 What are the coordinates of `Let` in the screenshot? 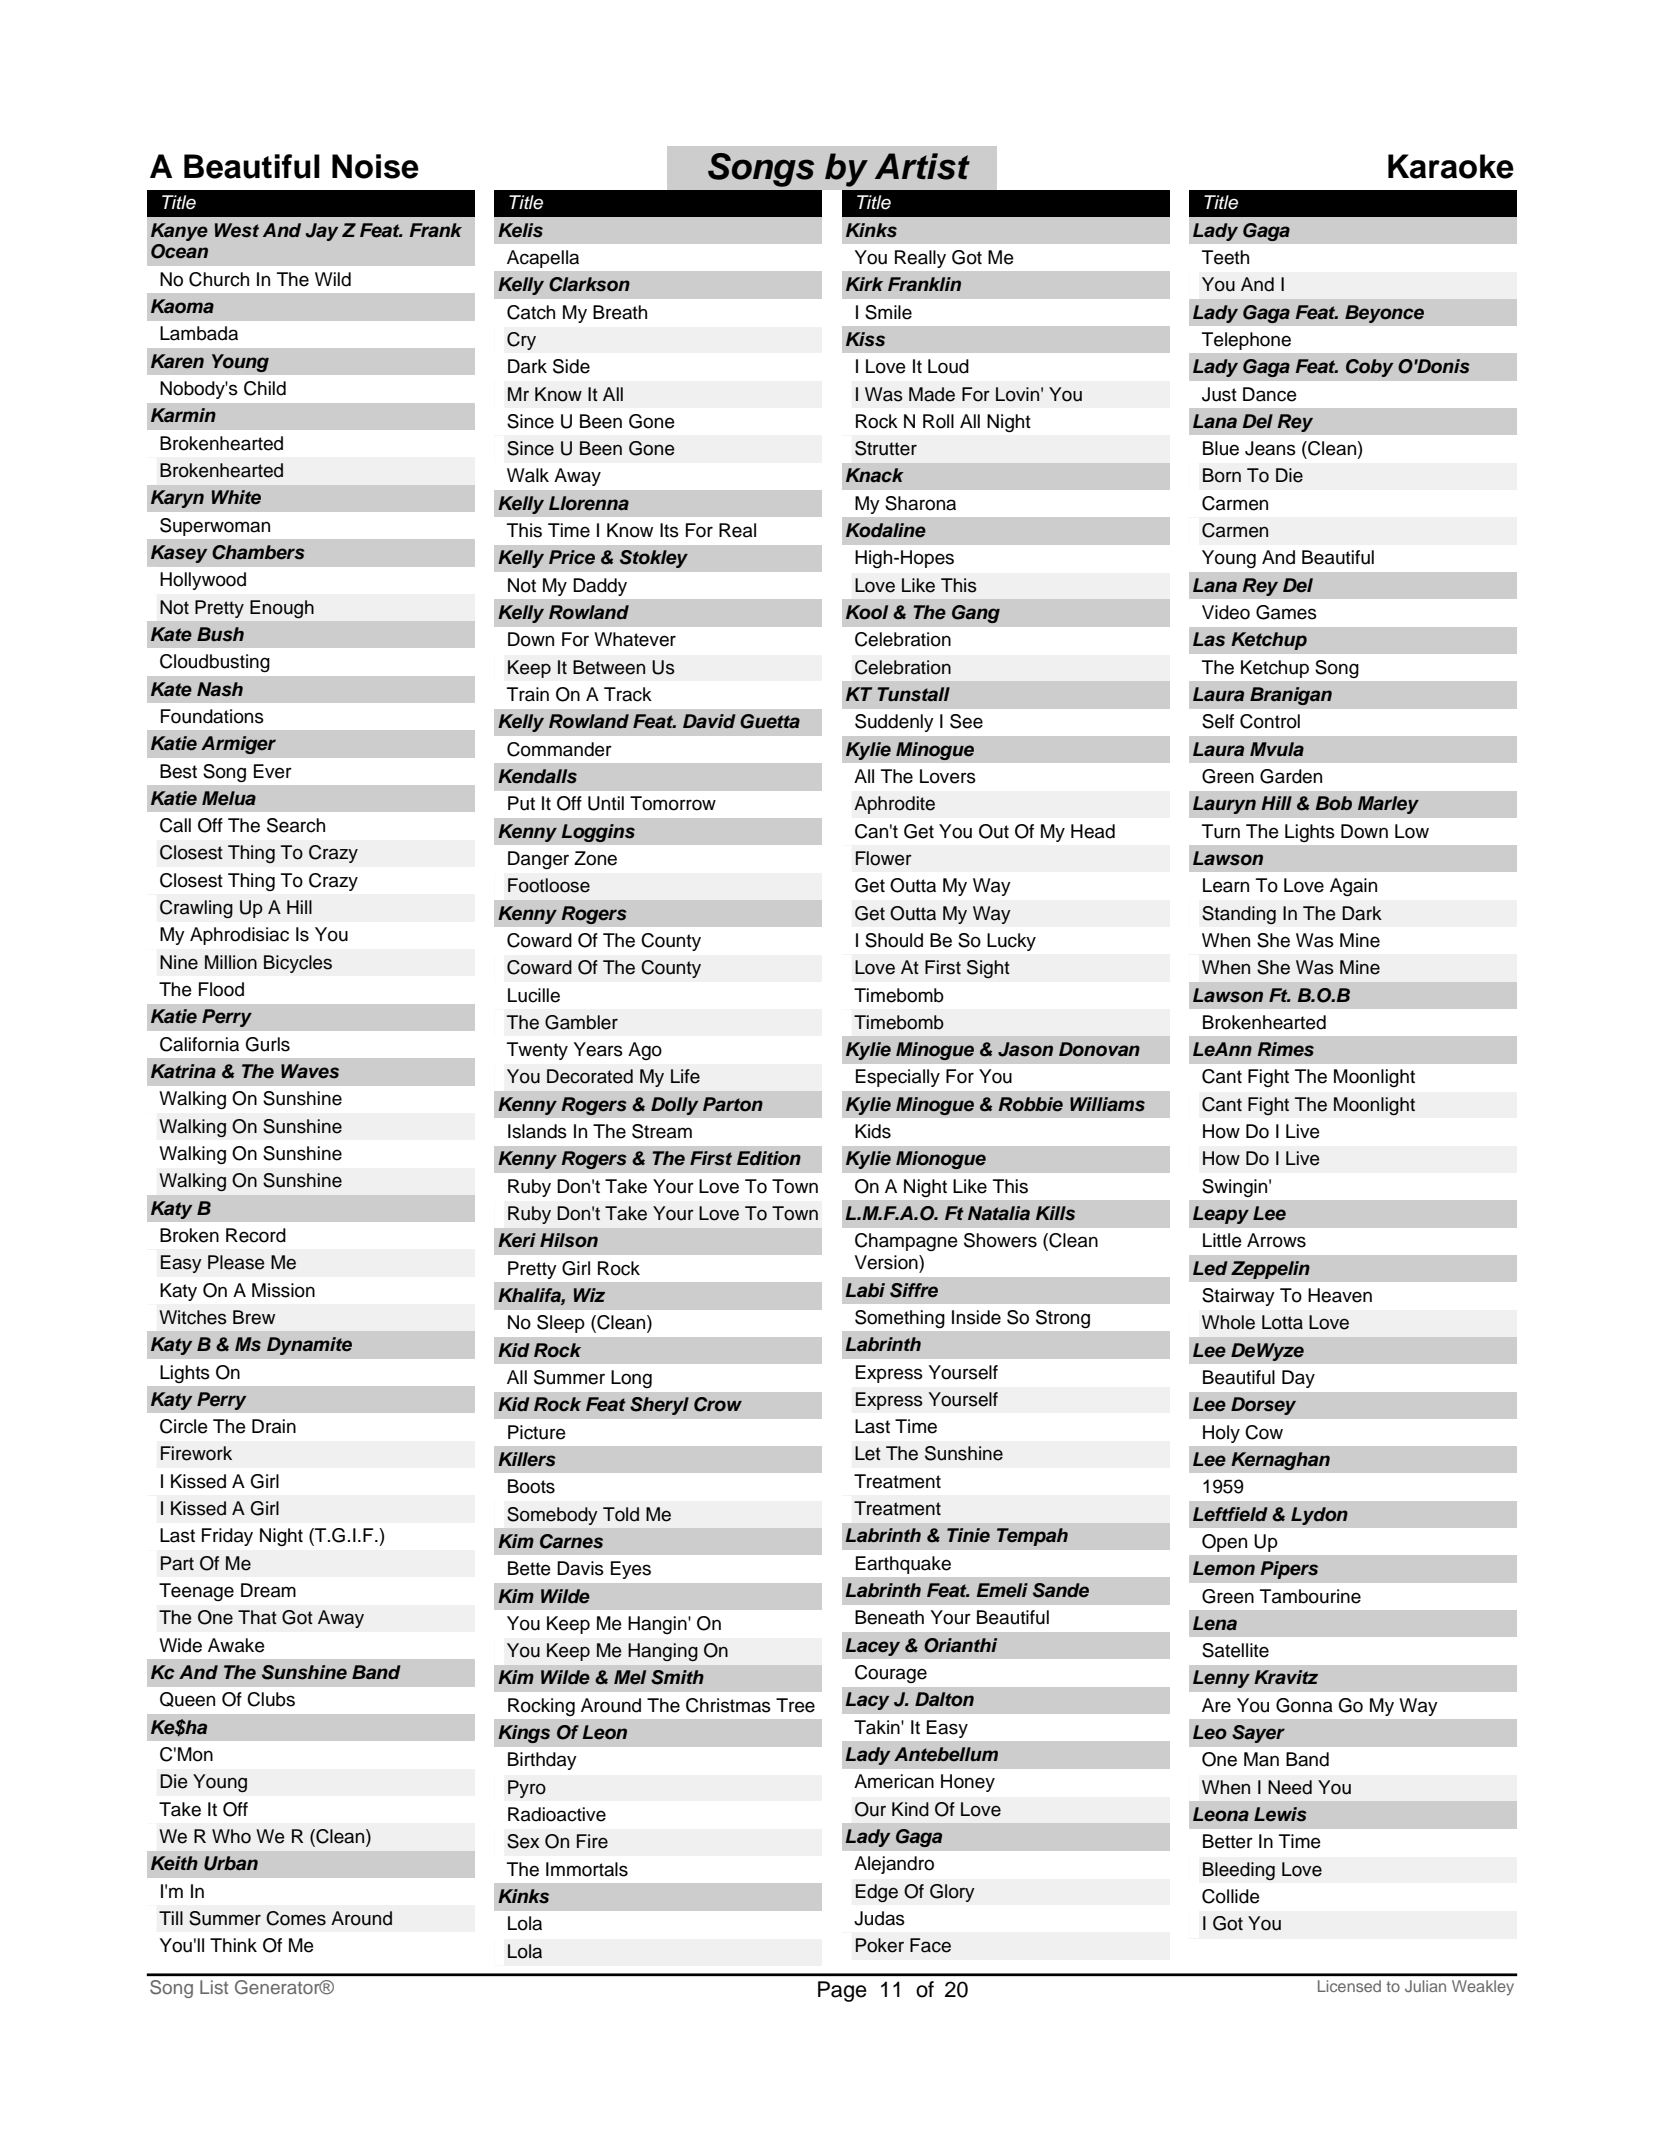 It's located at (868, 1453).
